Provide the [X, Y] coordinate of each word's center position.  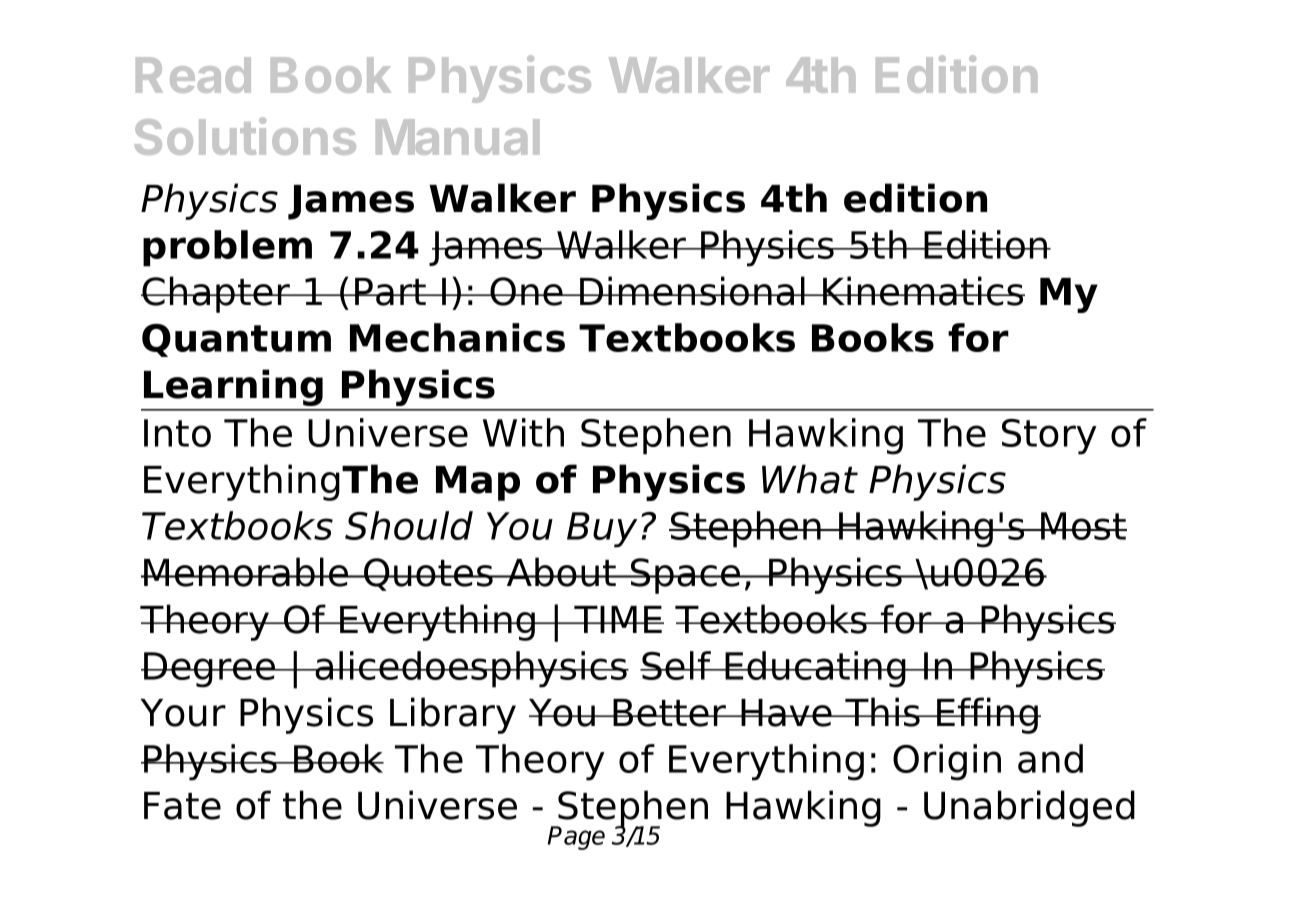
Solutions [245, 136]
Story [1049, 437]
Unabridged [1029, 808]
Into [177, 433]
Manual [457, 137]
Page [576, 838]
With [523, 432]
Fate [182, 806]
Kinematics [923, 291]
